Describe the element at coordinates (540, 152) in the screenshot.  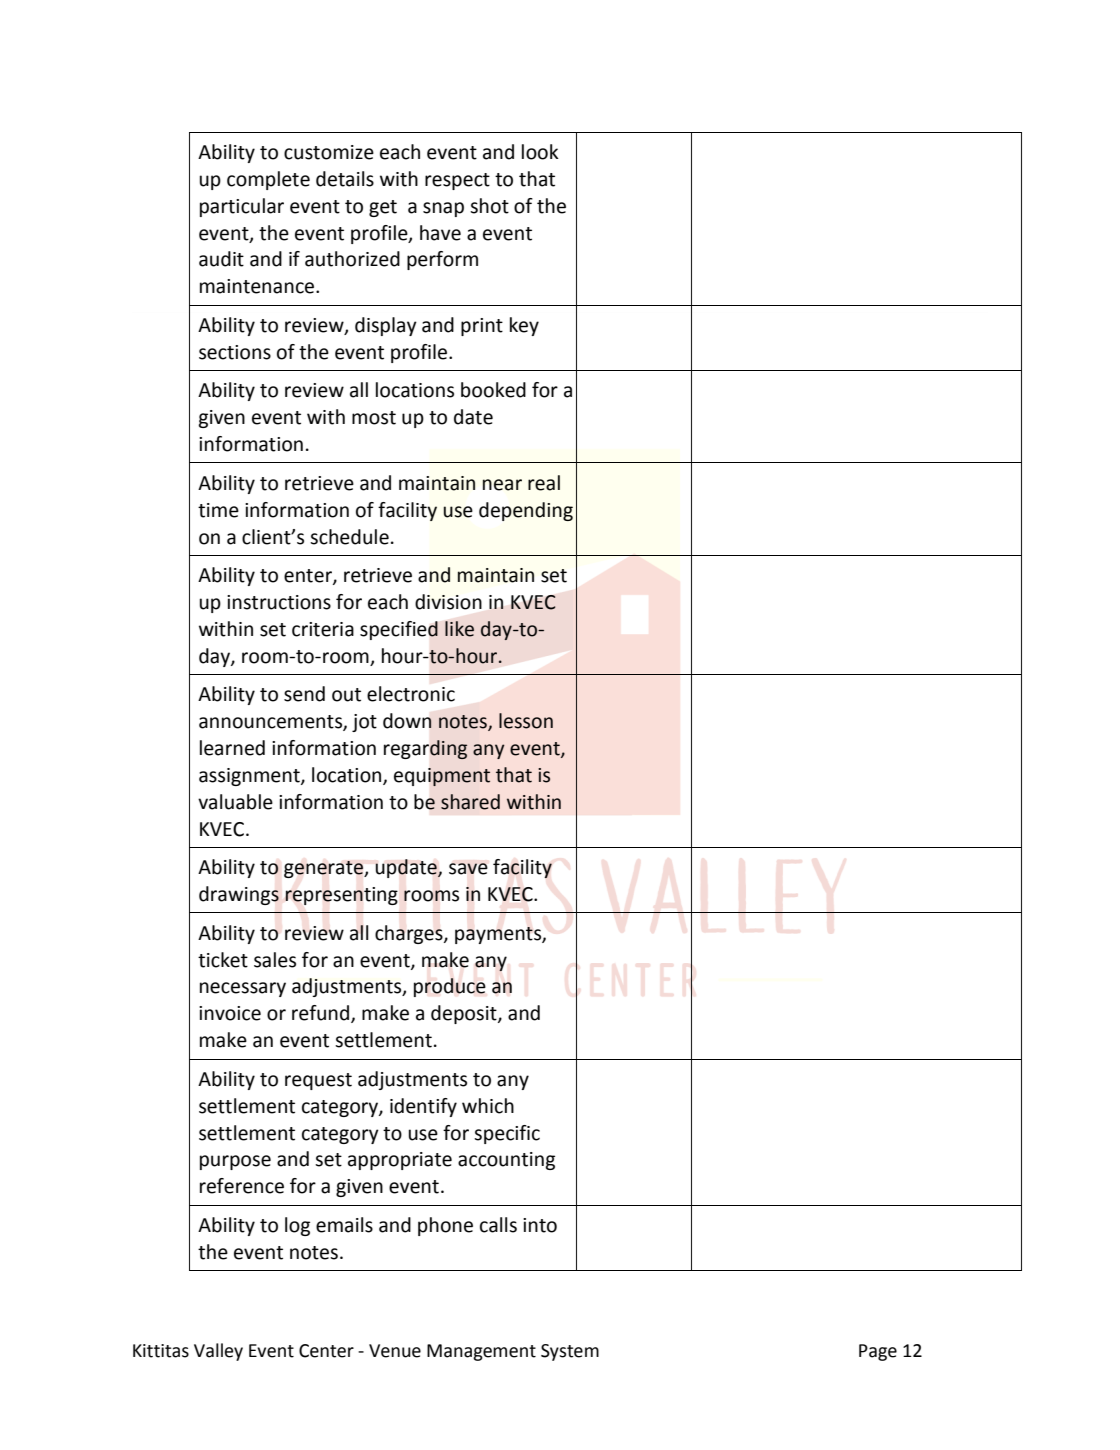
I see `look` at that location.
